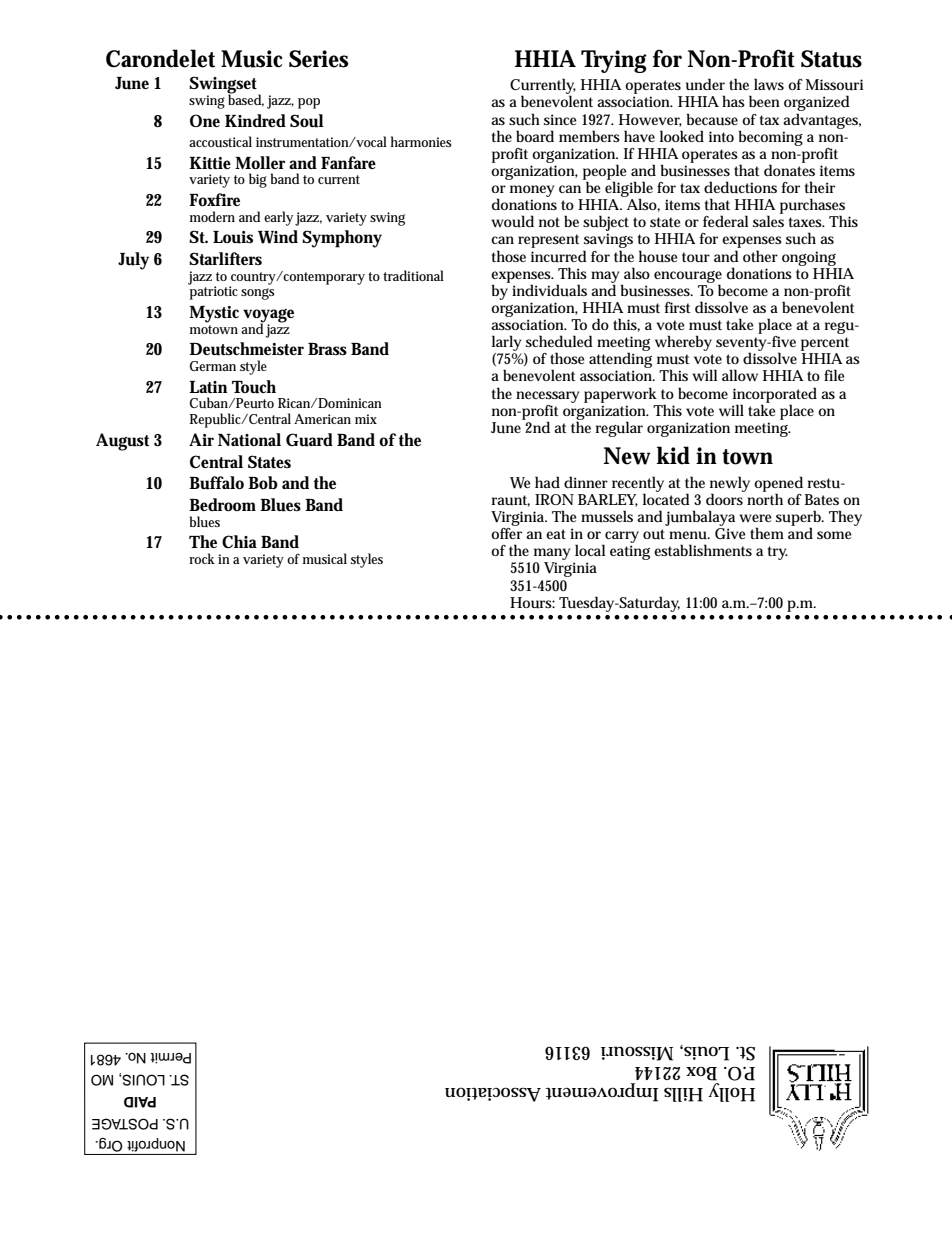 The width and height of the screenshot is (952, 1233). I want to click on percent, so click(825, 344).
